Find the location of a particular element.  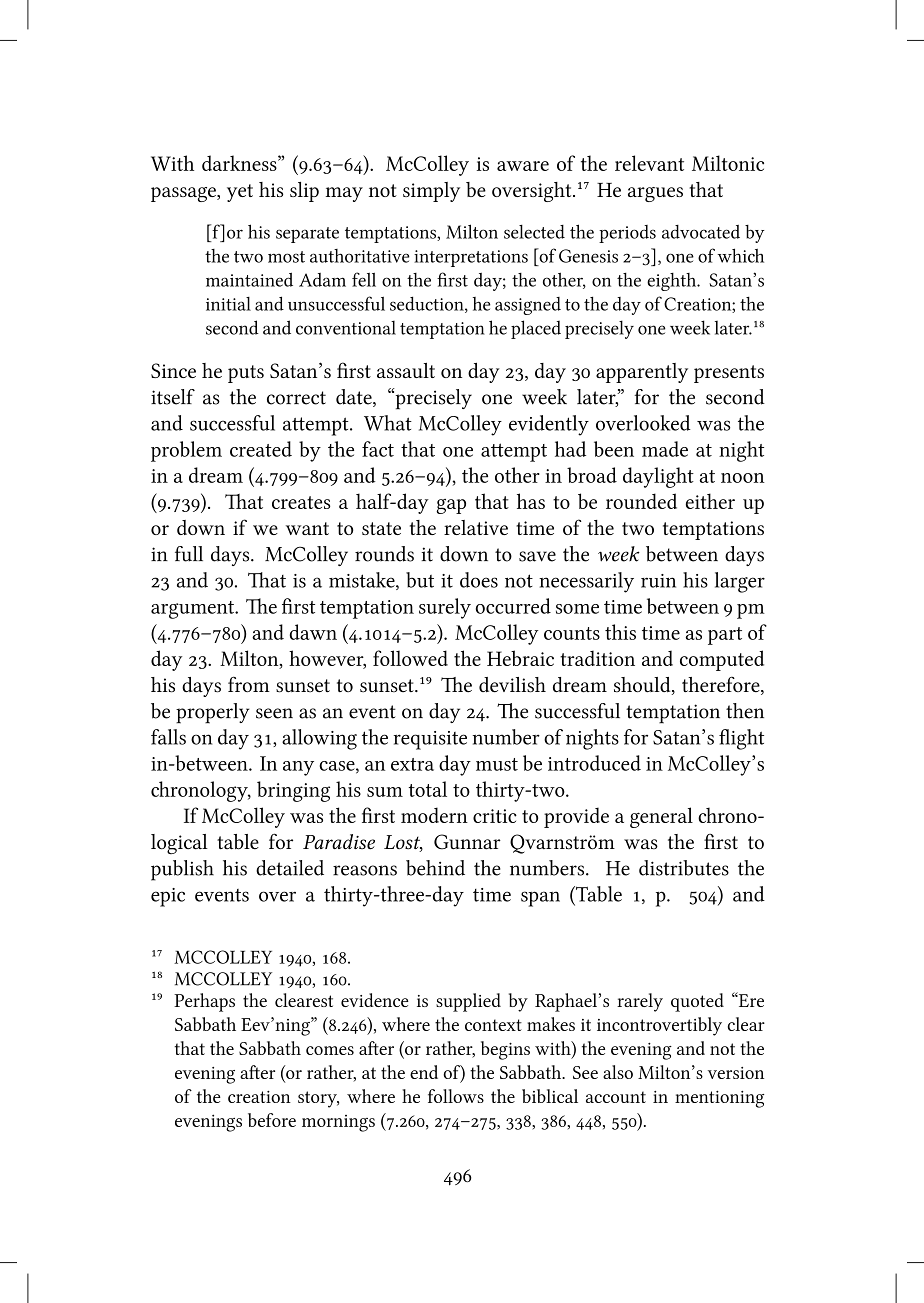

part is located at coordinates (725, 636).
